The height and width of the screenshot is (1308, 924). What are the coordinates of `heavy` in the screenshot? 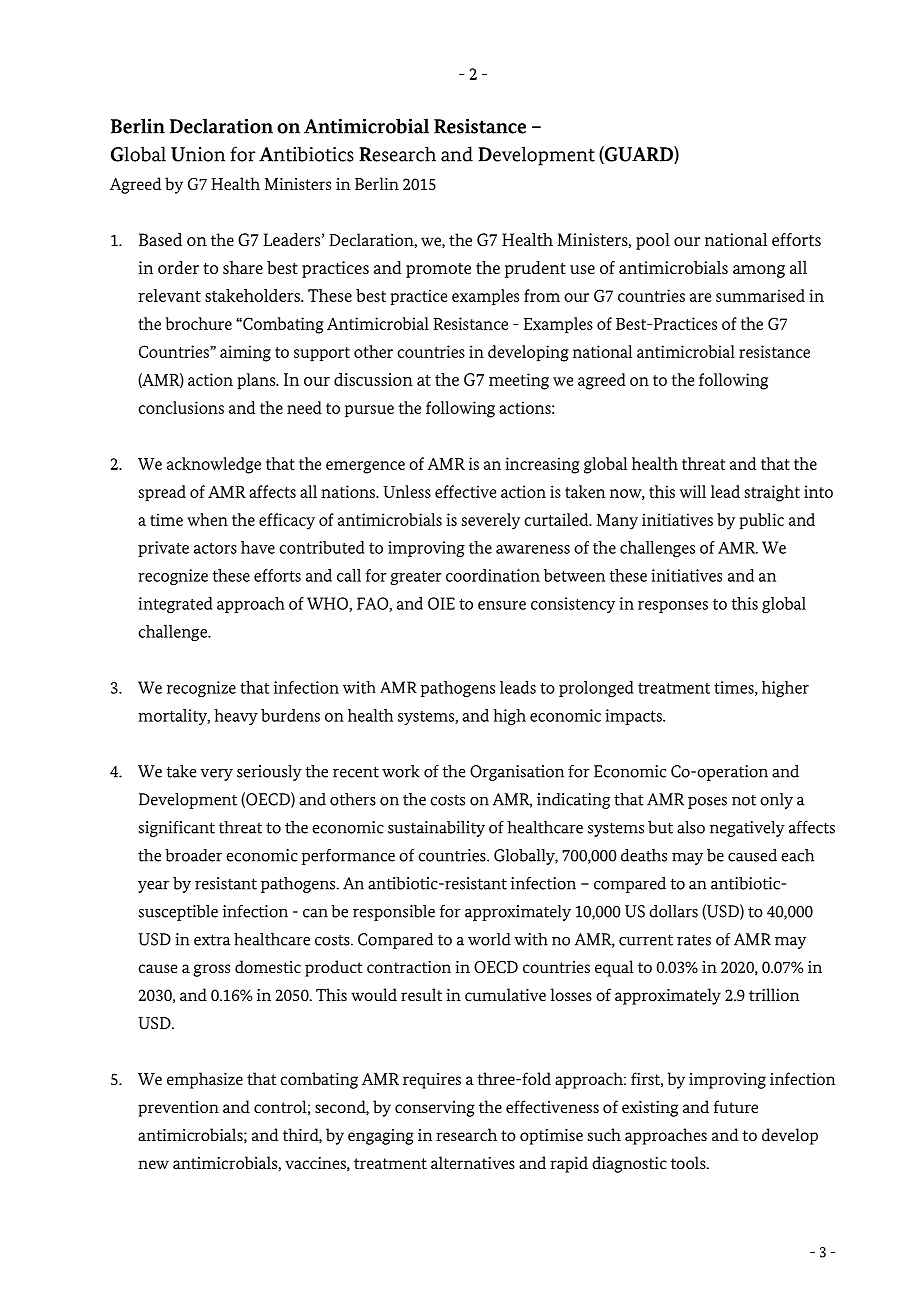 It's located at (236, 717).
